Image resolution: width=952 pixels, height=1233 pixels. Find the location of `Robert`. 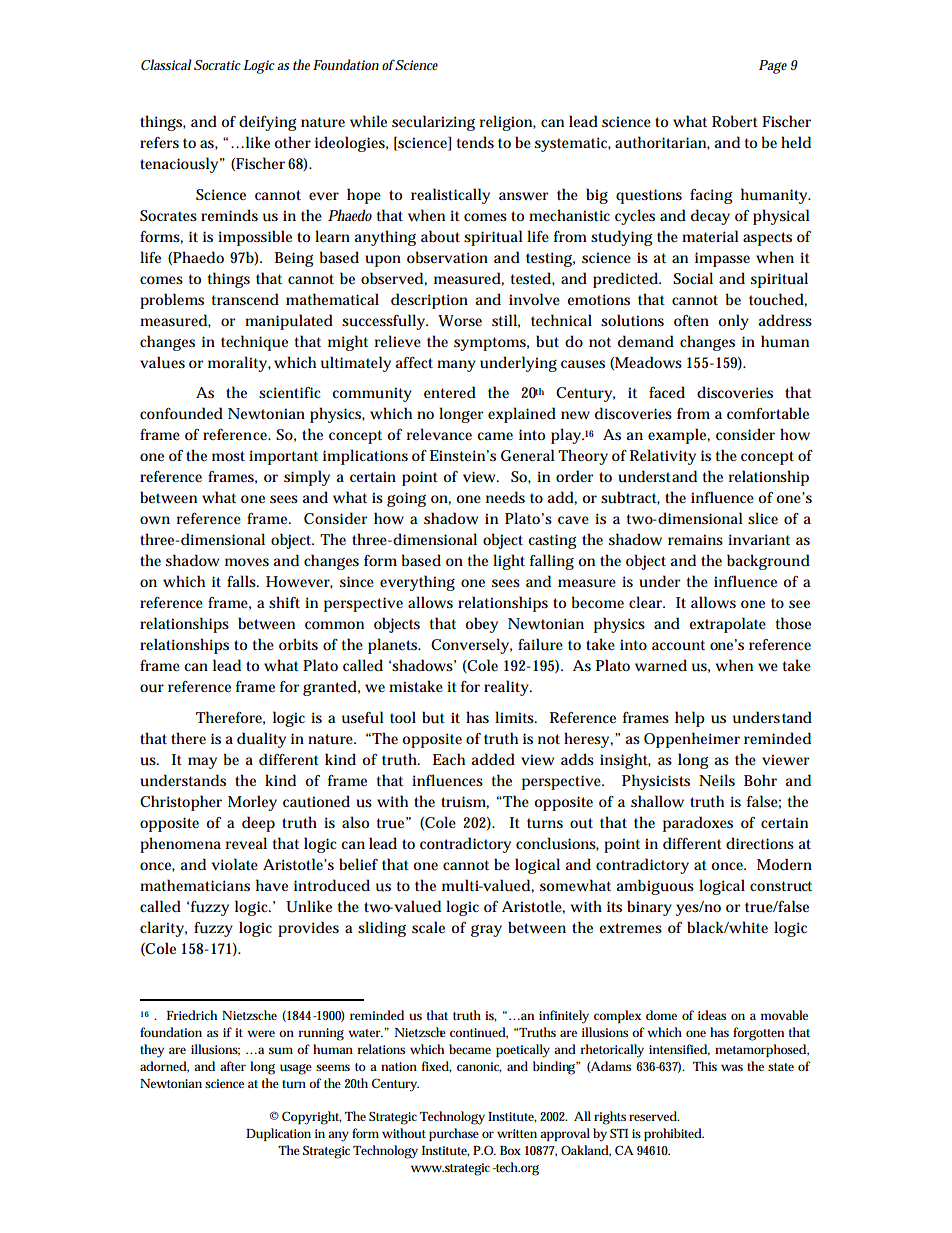

Robert is located at coordinates (735, 121).
